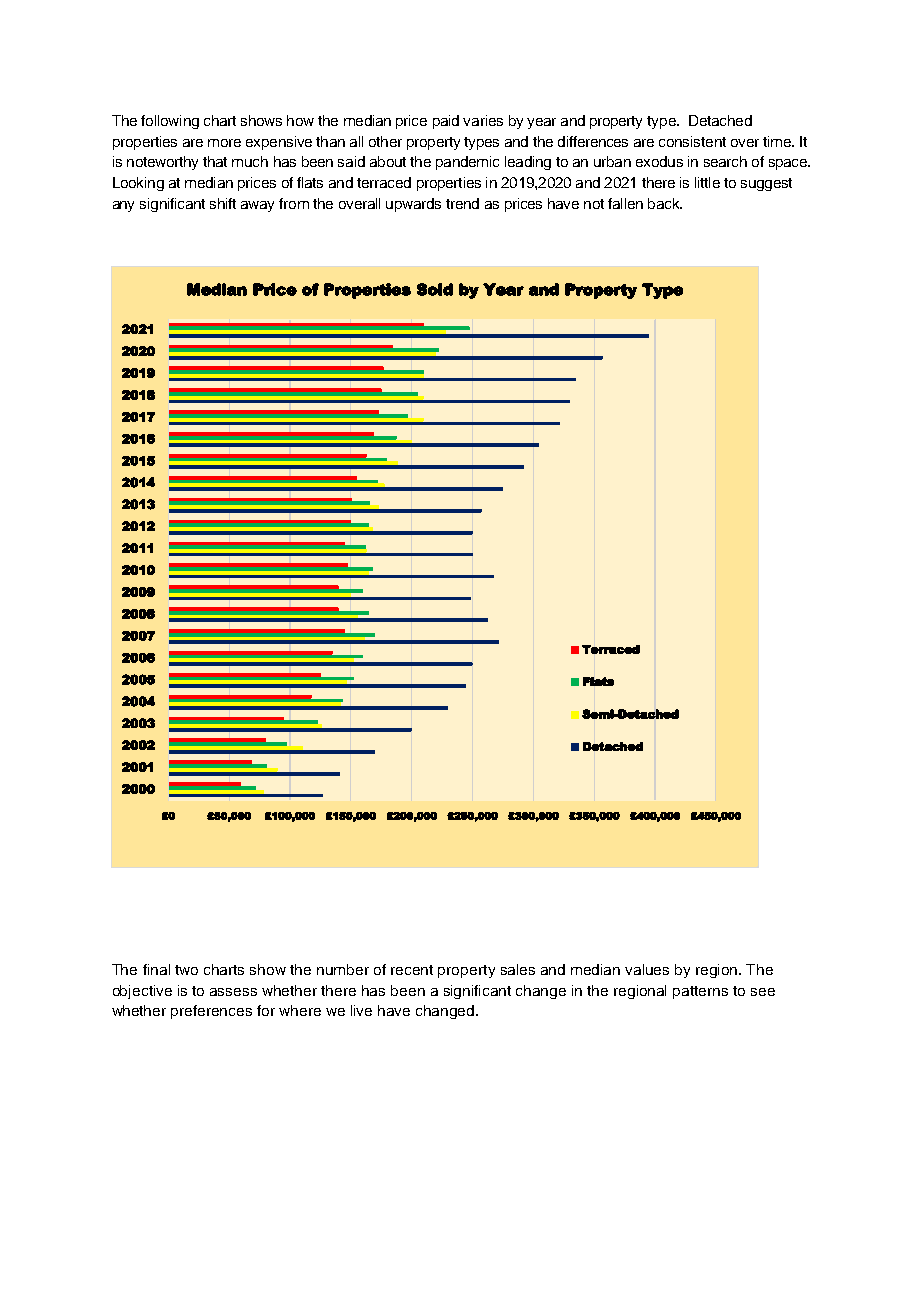 The height and width of the screenshot is (1308, 924). I want to click on more, so click(224, 143).
